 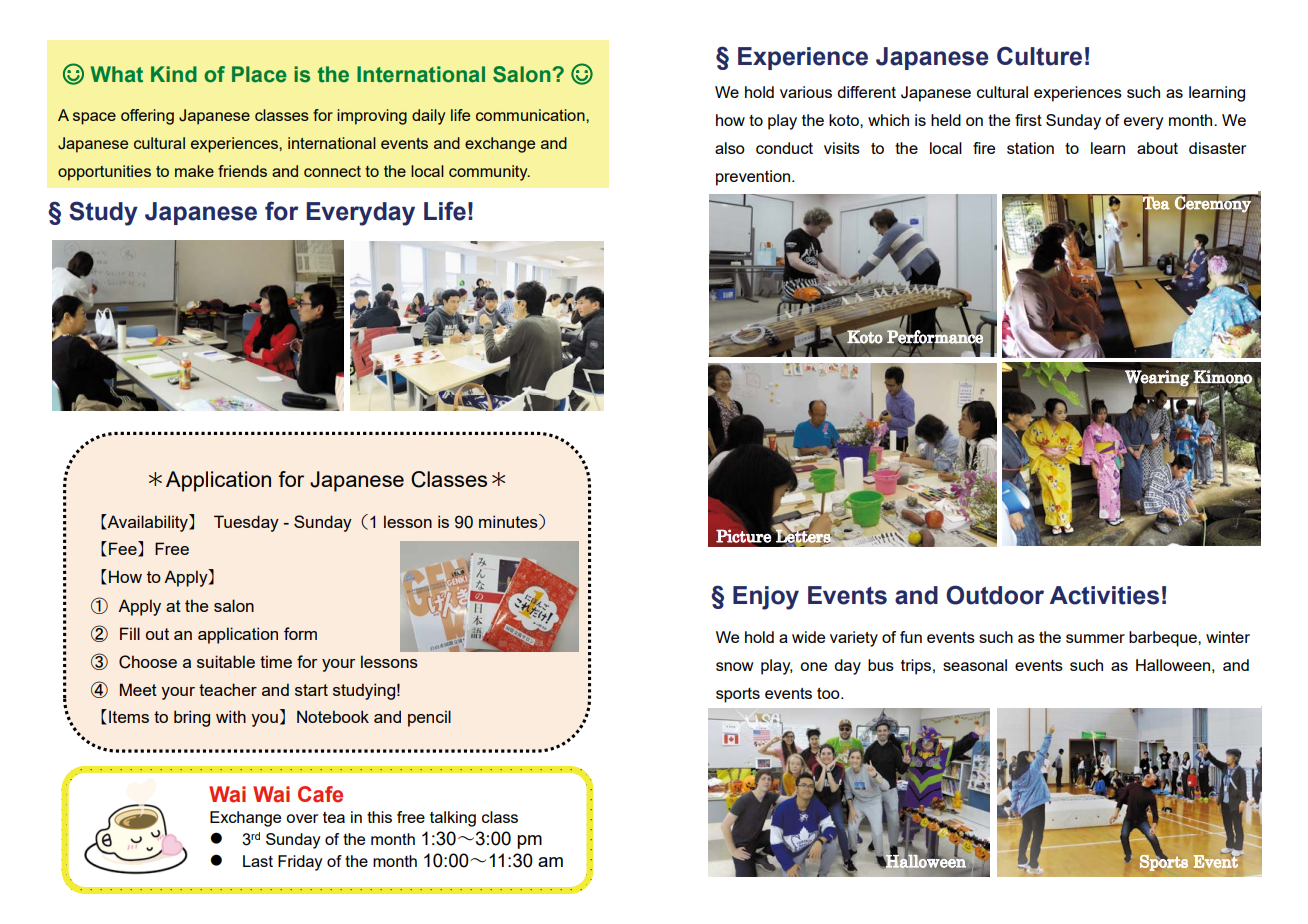 What do you see at coordinates (246, 523) in the document?
I see `Tuesday` at bounding box center [246, 523].
